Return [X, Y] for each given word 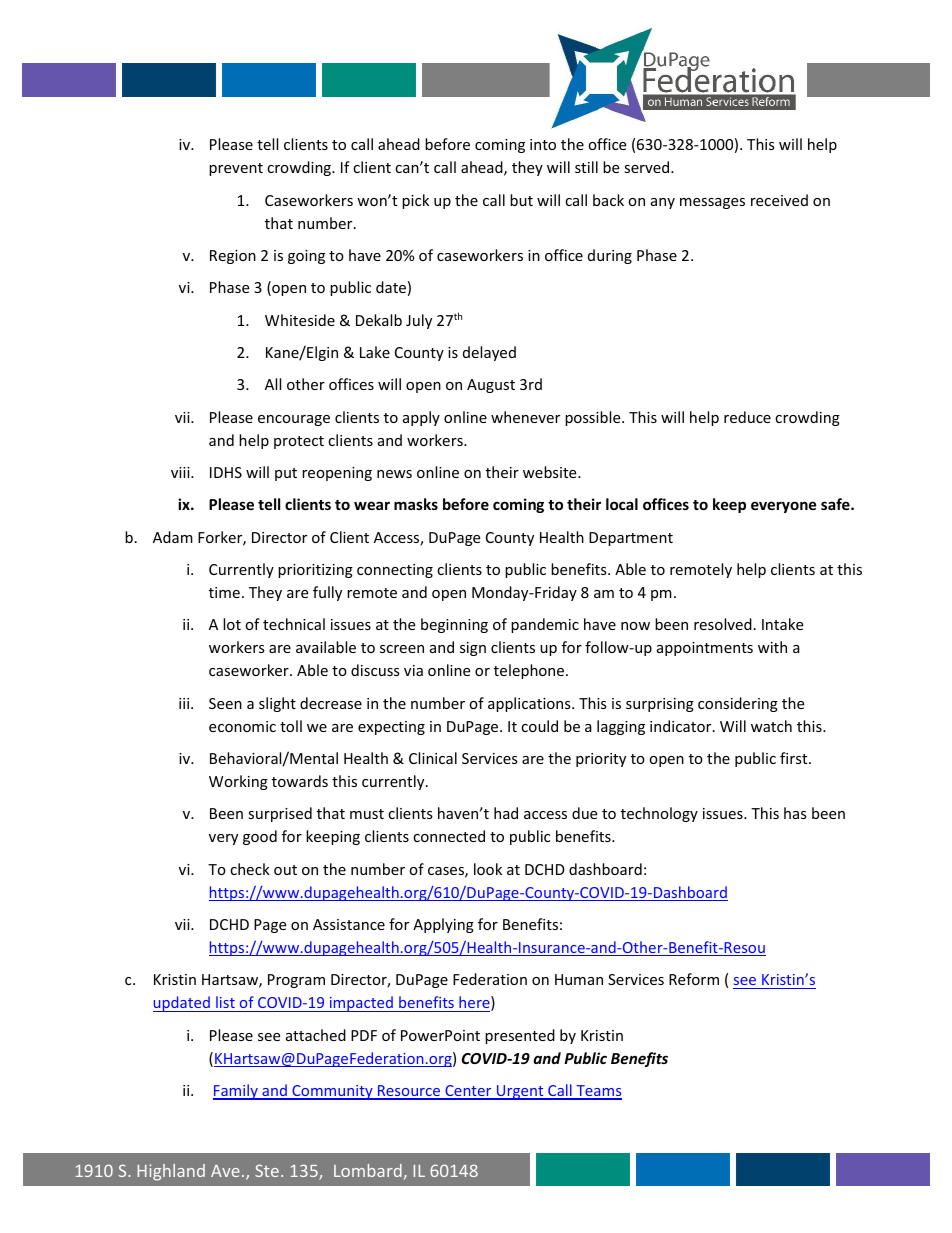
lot [232, 624]
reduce [747, 417]
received [779, 200]
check [250, 869]
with [772, 647]
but [521, 200]
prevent [236, 169]
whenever [525, 417]
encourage [294, 420]
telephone [530, 671]
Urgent [520, 1092]
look [488, 869]
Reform [694, 979]
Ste [267, 1170]
